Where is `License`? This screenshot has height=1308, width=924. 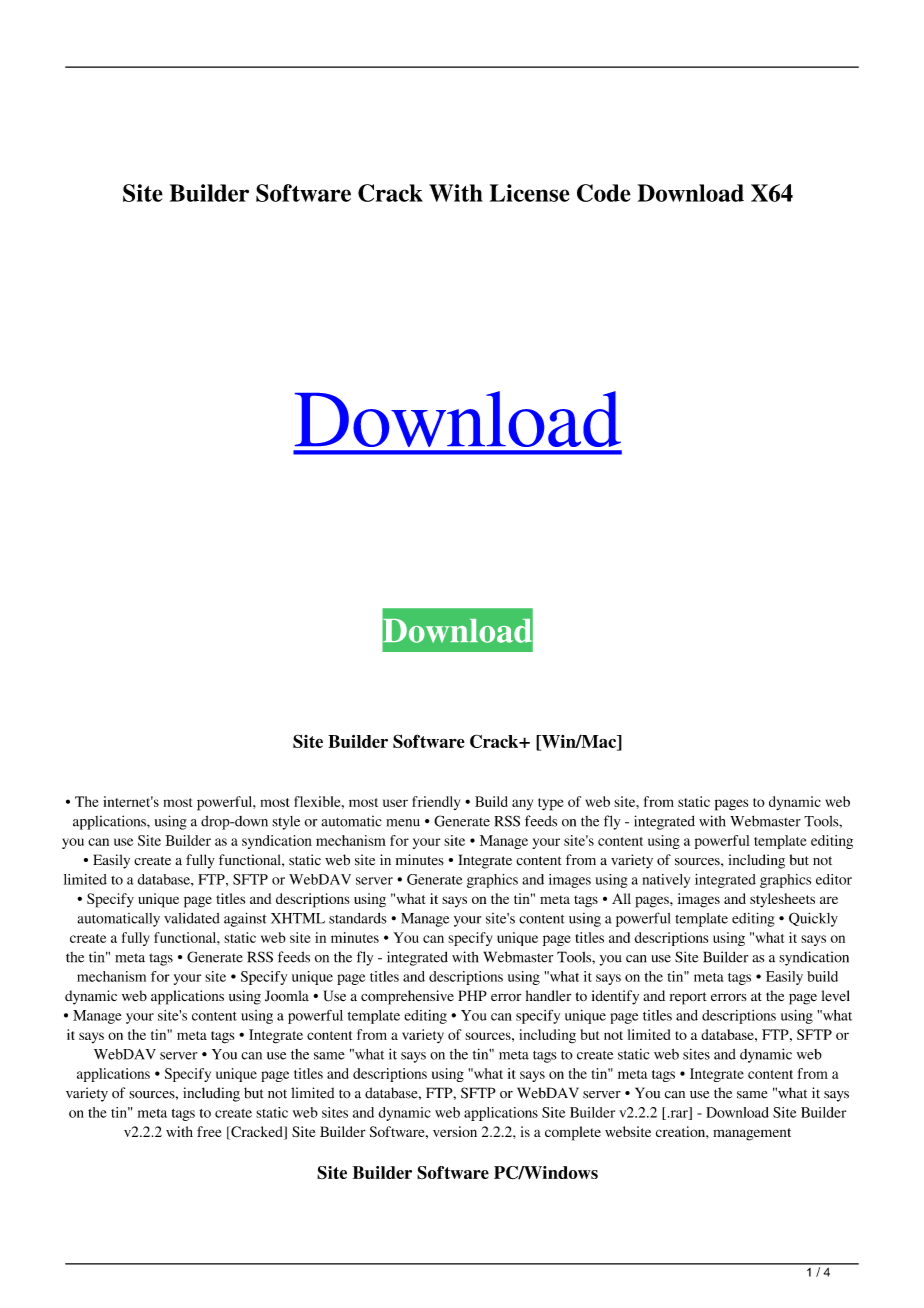
License is located at coordinates (530, 193).
